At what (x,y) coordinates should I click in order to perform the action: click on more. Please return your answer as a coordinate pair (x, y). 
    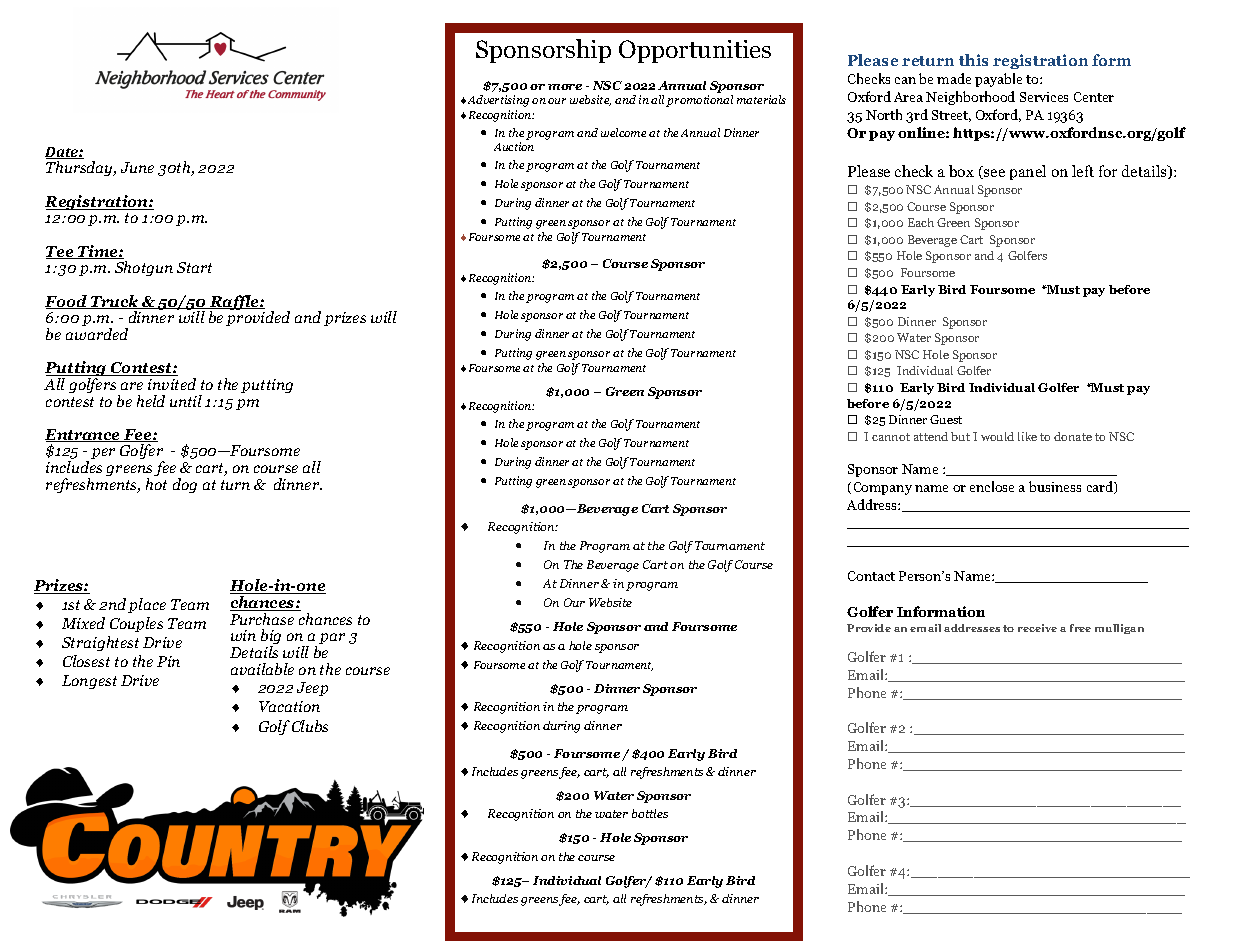
    Looking at the image, I should click on (565, 87).
